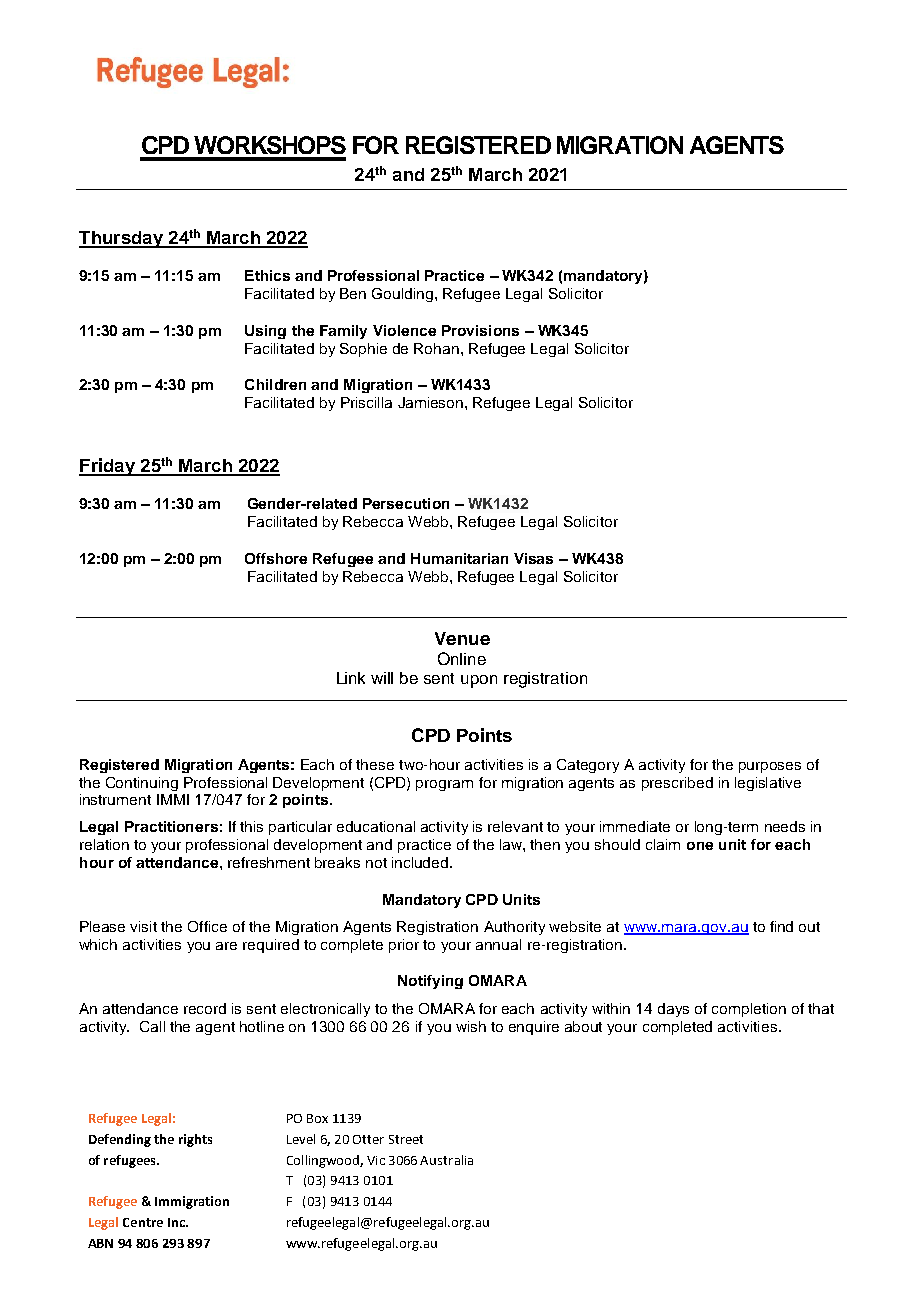 The height and width of the page is (1309, 924). What do you see at coordinates (749, 1010) in the page?
I see `completion` at bounding box center [749, 1010].
